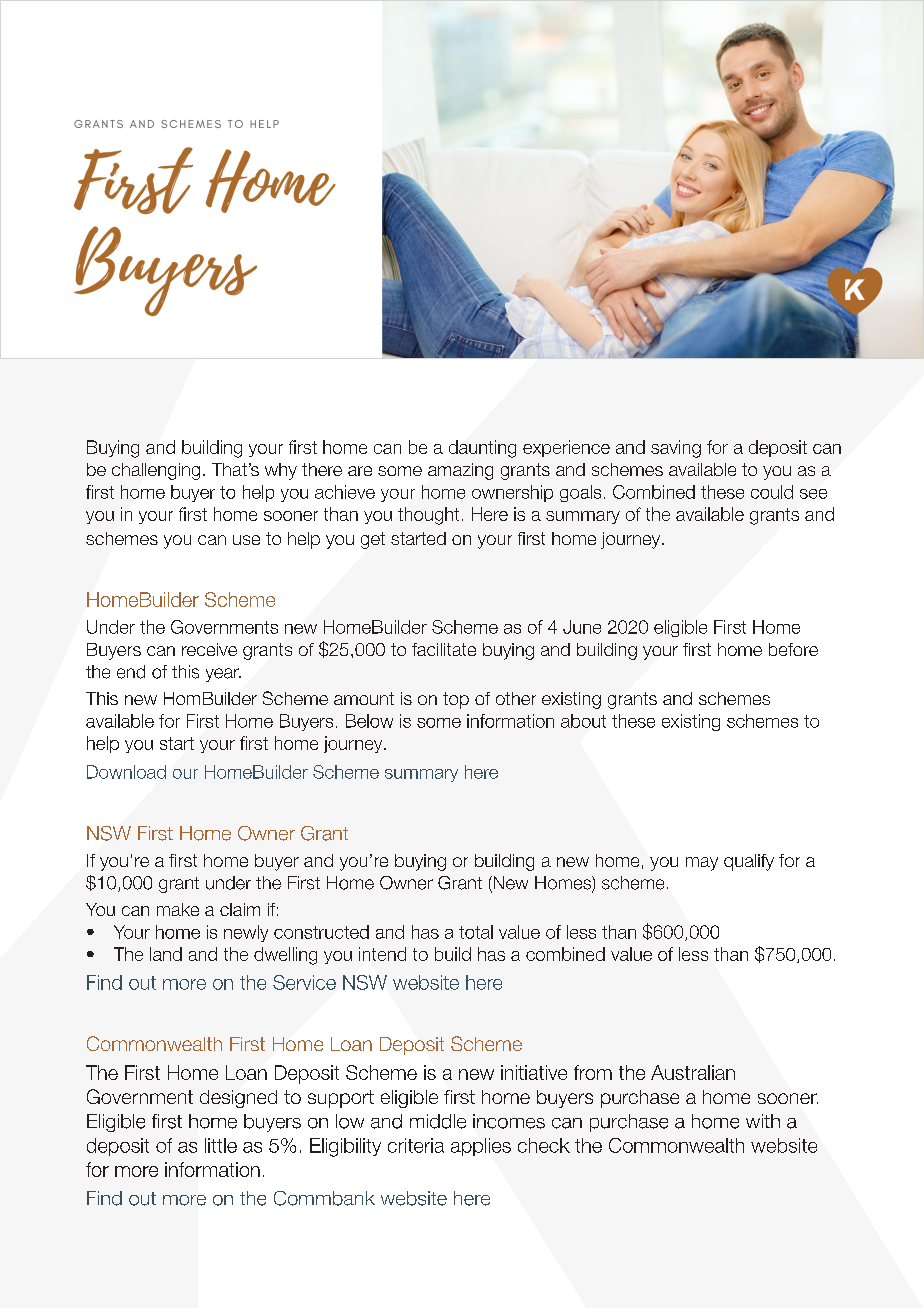 The height and width of the screenshot is (1308, 924). What do you see at coordinates (369, 721) in the screenshot?
I see `Below` at bounding box center [369, 721].
